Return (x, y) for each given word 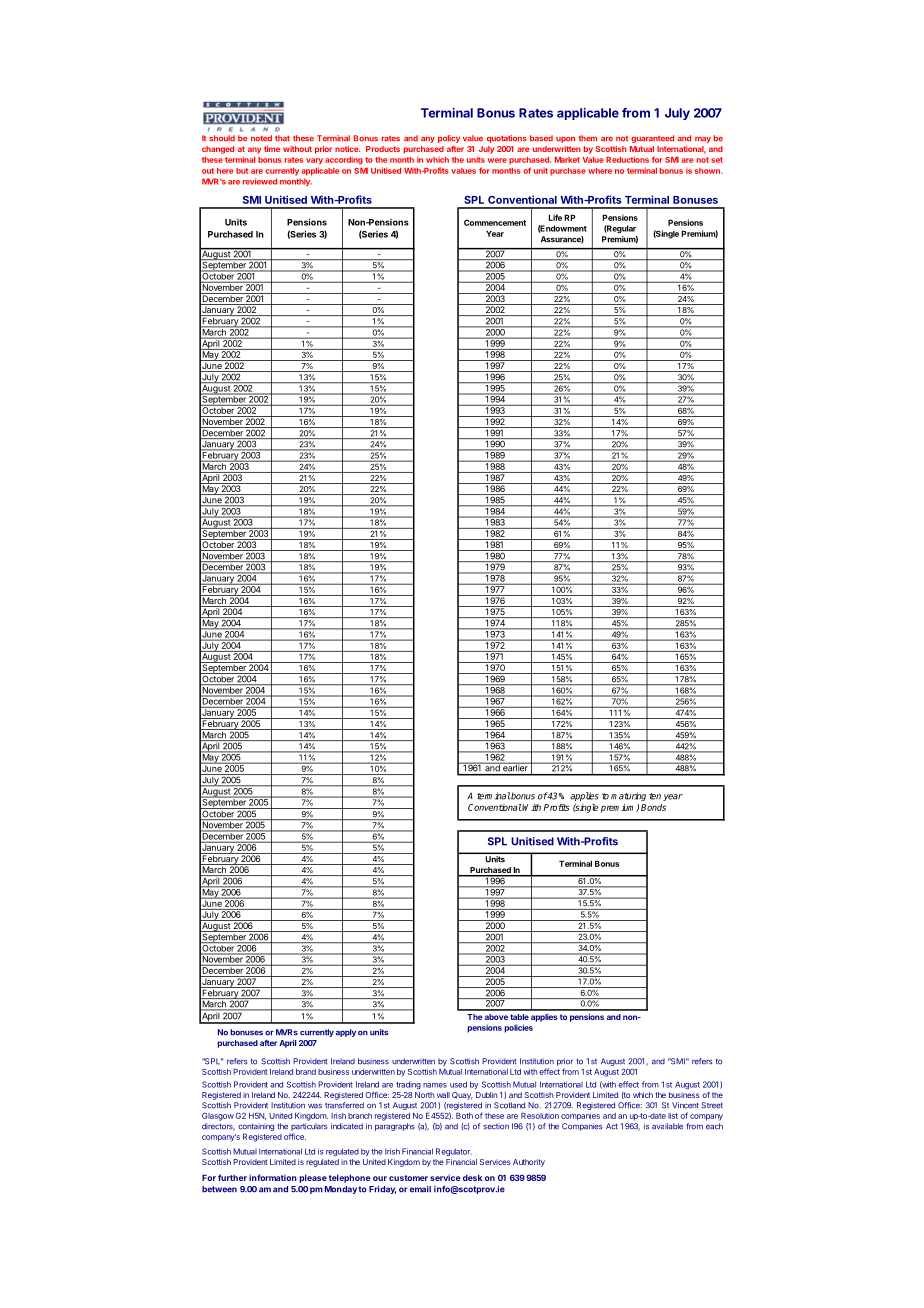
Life (555, 217)
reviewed (260, 181)
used (458, 1084)
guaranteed (652, 139)
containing (256, 1127)
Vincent (685, 1105)
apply (346, 1033)
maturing (628, 796)
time (272, 149)
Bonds (653, 807)
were (497, 160)
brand (306, 1072)
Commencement (495, 222)
